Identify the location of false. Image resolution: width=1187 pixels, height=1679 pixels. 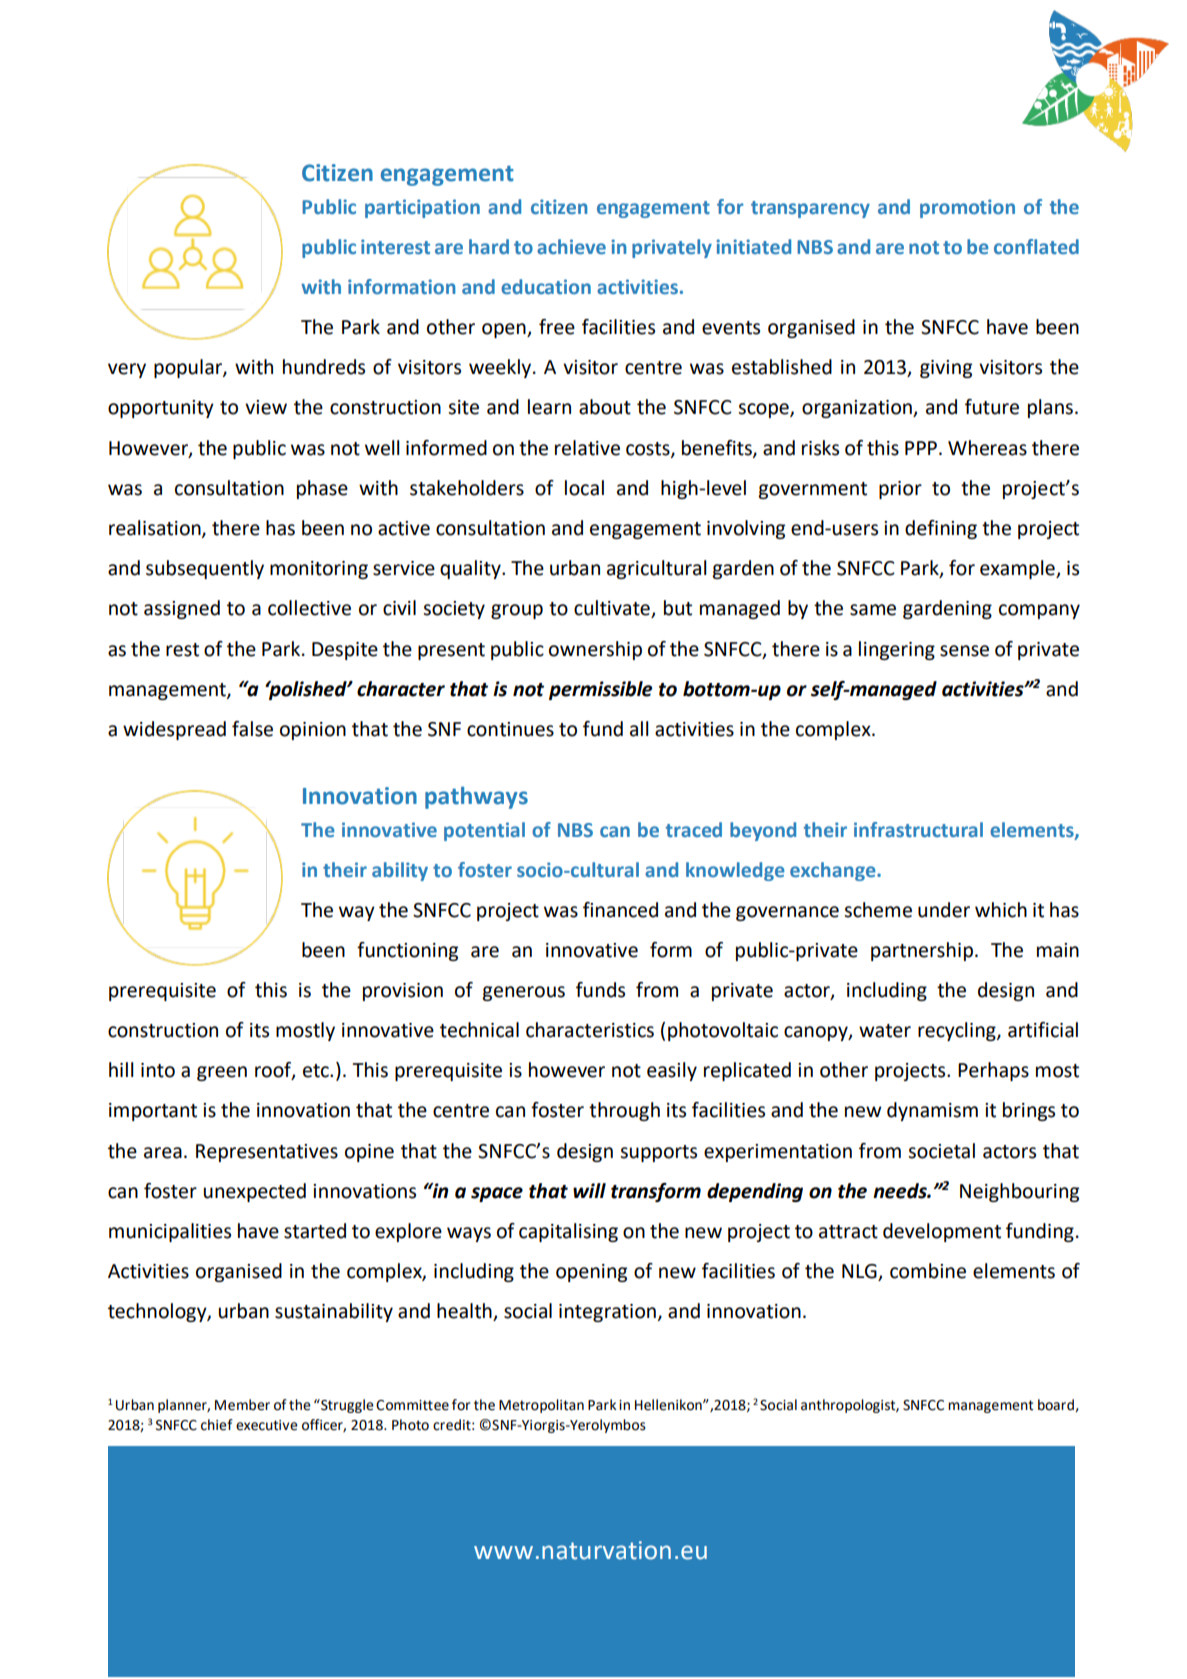
(252, 729).
